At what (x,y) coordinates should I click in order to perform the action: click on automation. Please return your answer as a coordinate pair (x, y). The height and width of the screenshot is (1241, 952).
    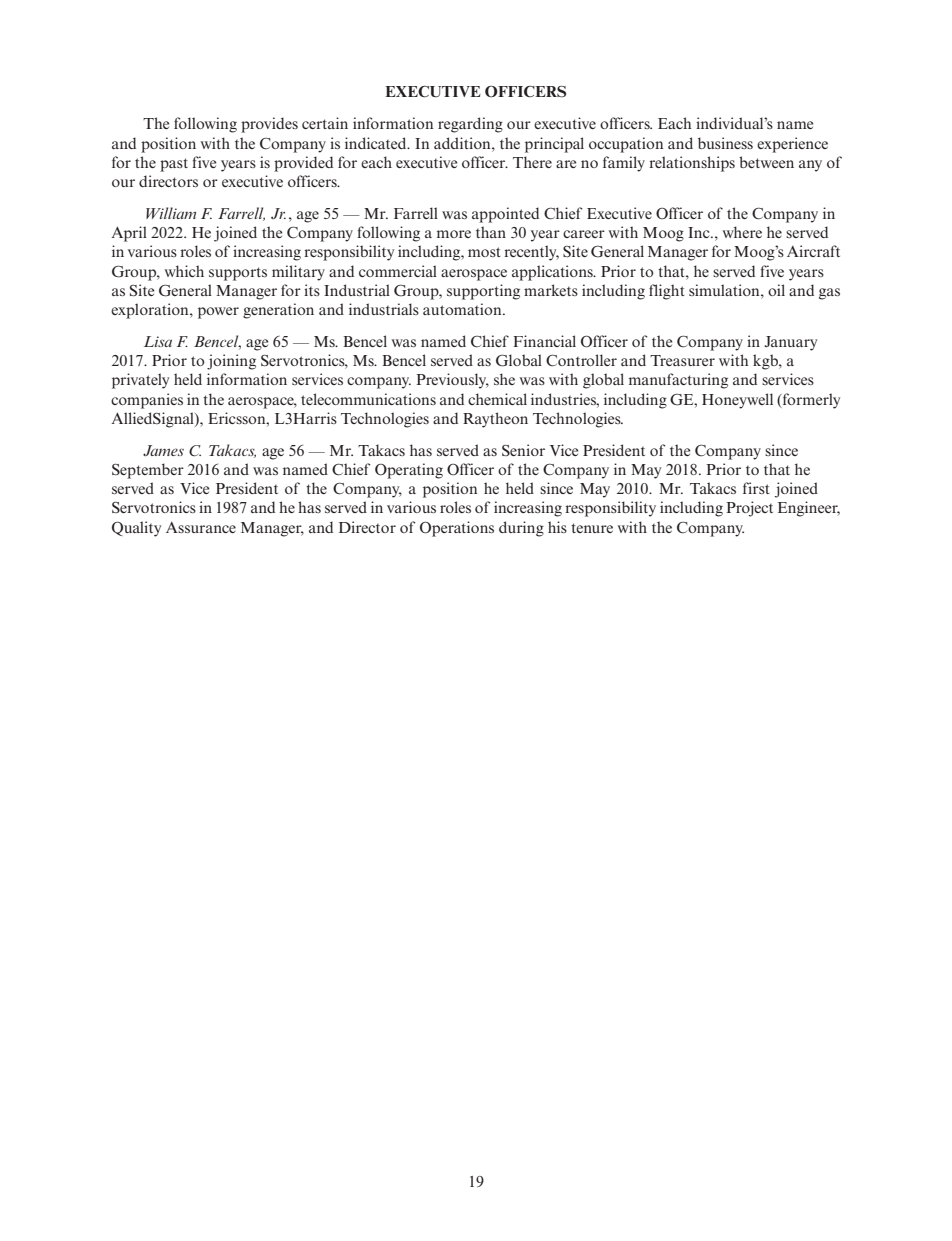
    Looking at the image, I should click on (463, 309).
